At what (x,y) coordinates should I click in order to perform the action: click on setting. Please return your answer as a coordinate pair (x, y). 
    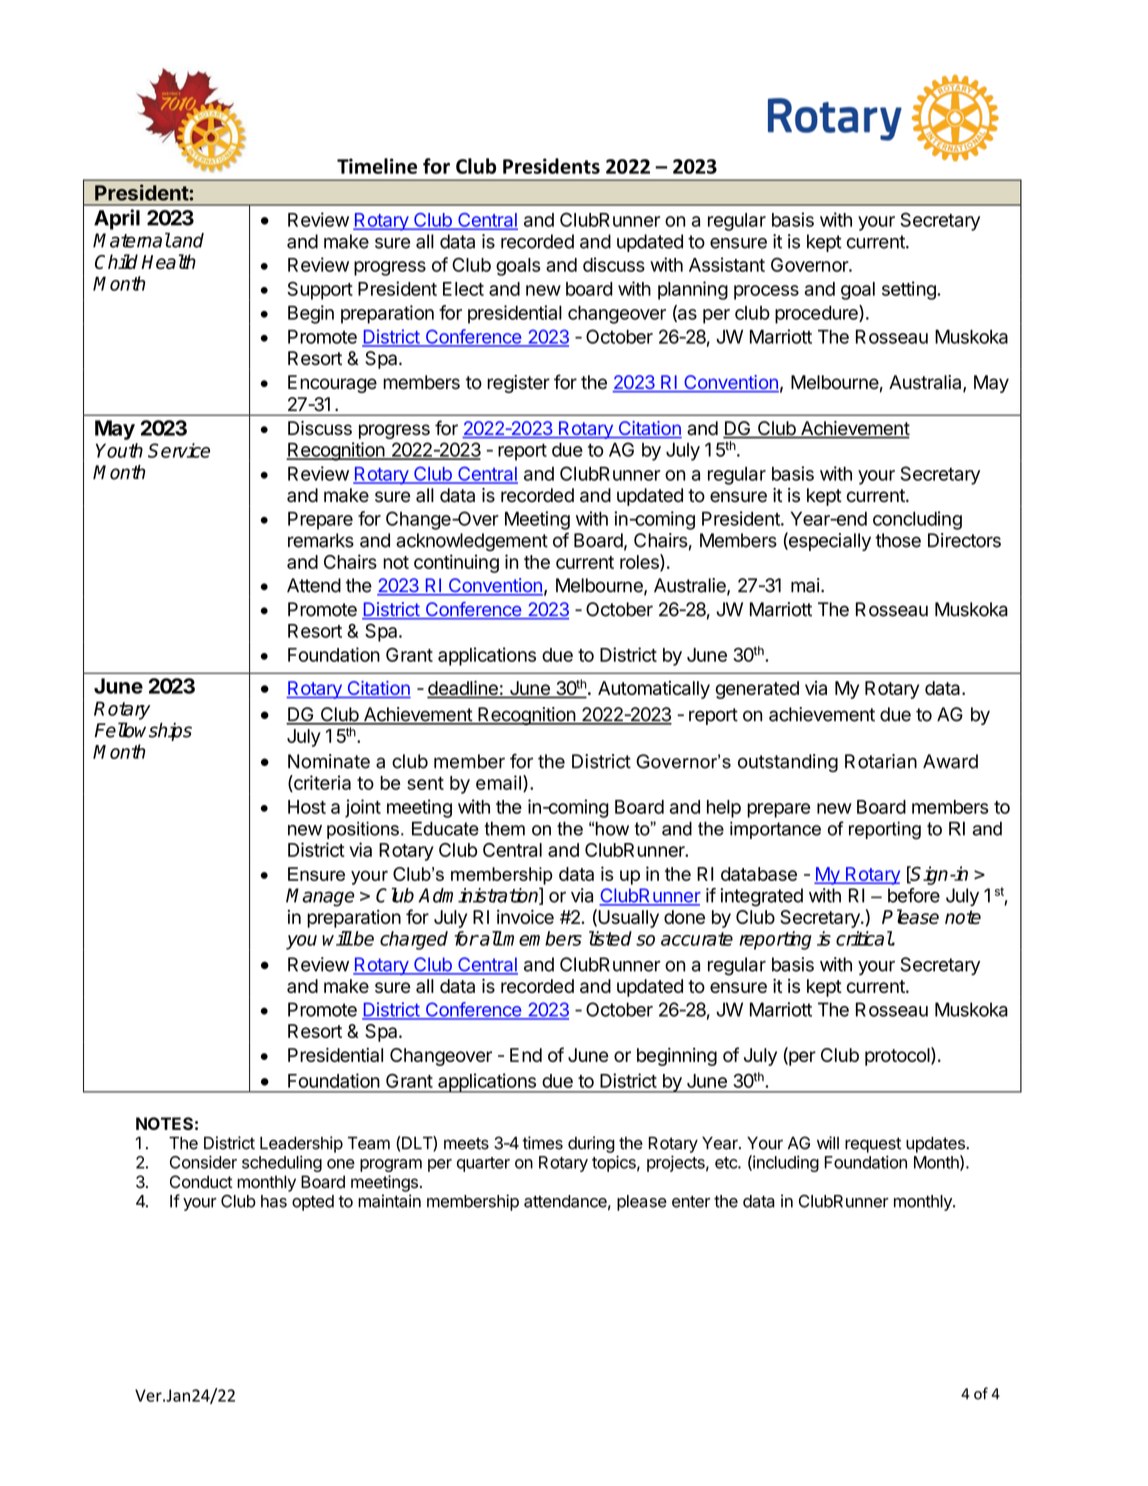
    Looking at the image, I should click on (910, 290).
